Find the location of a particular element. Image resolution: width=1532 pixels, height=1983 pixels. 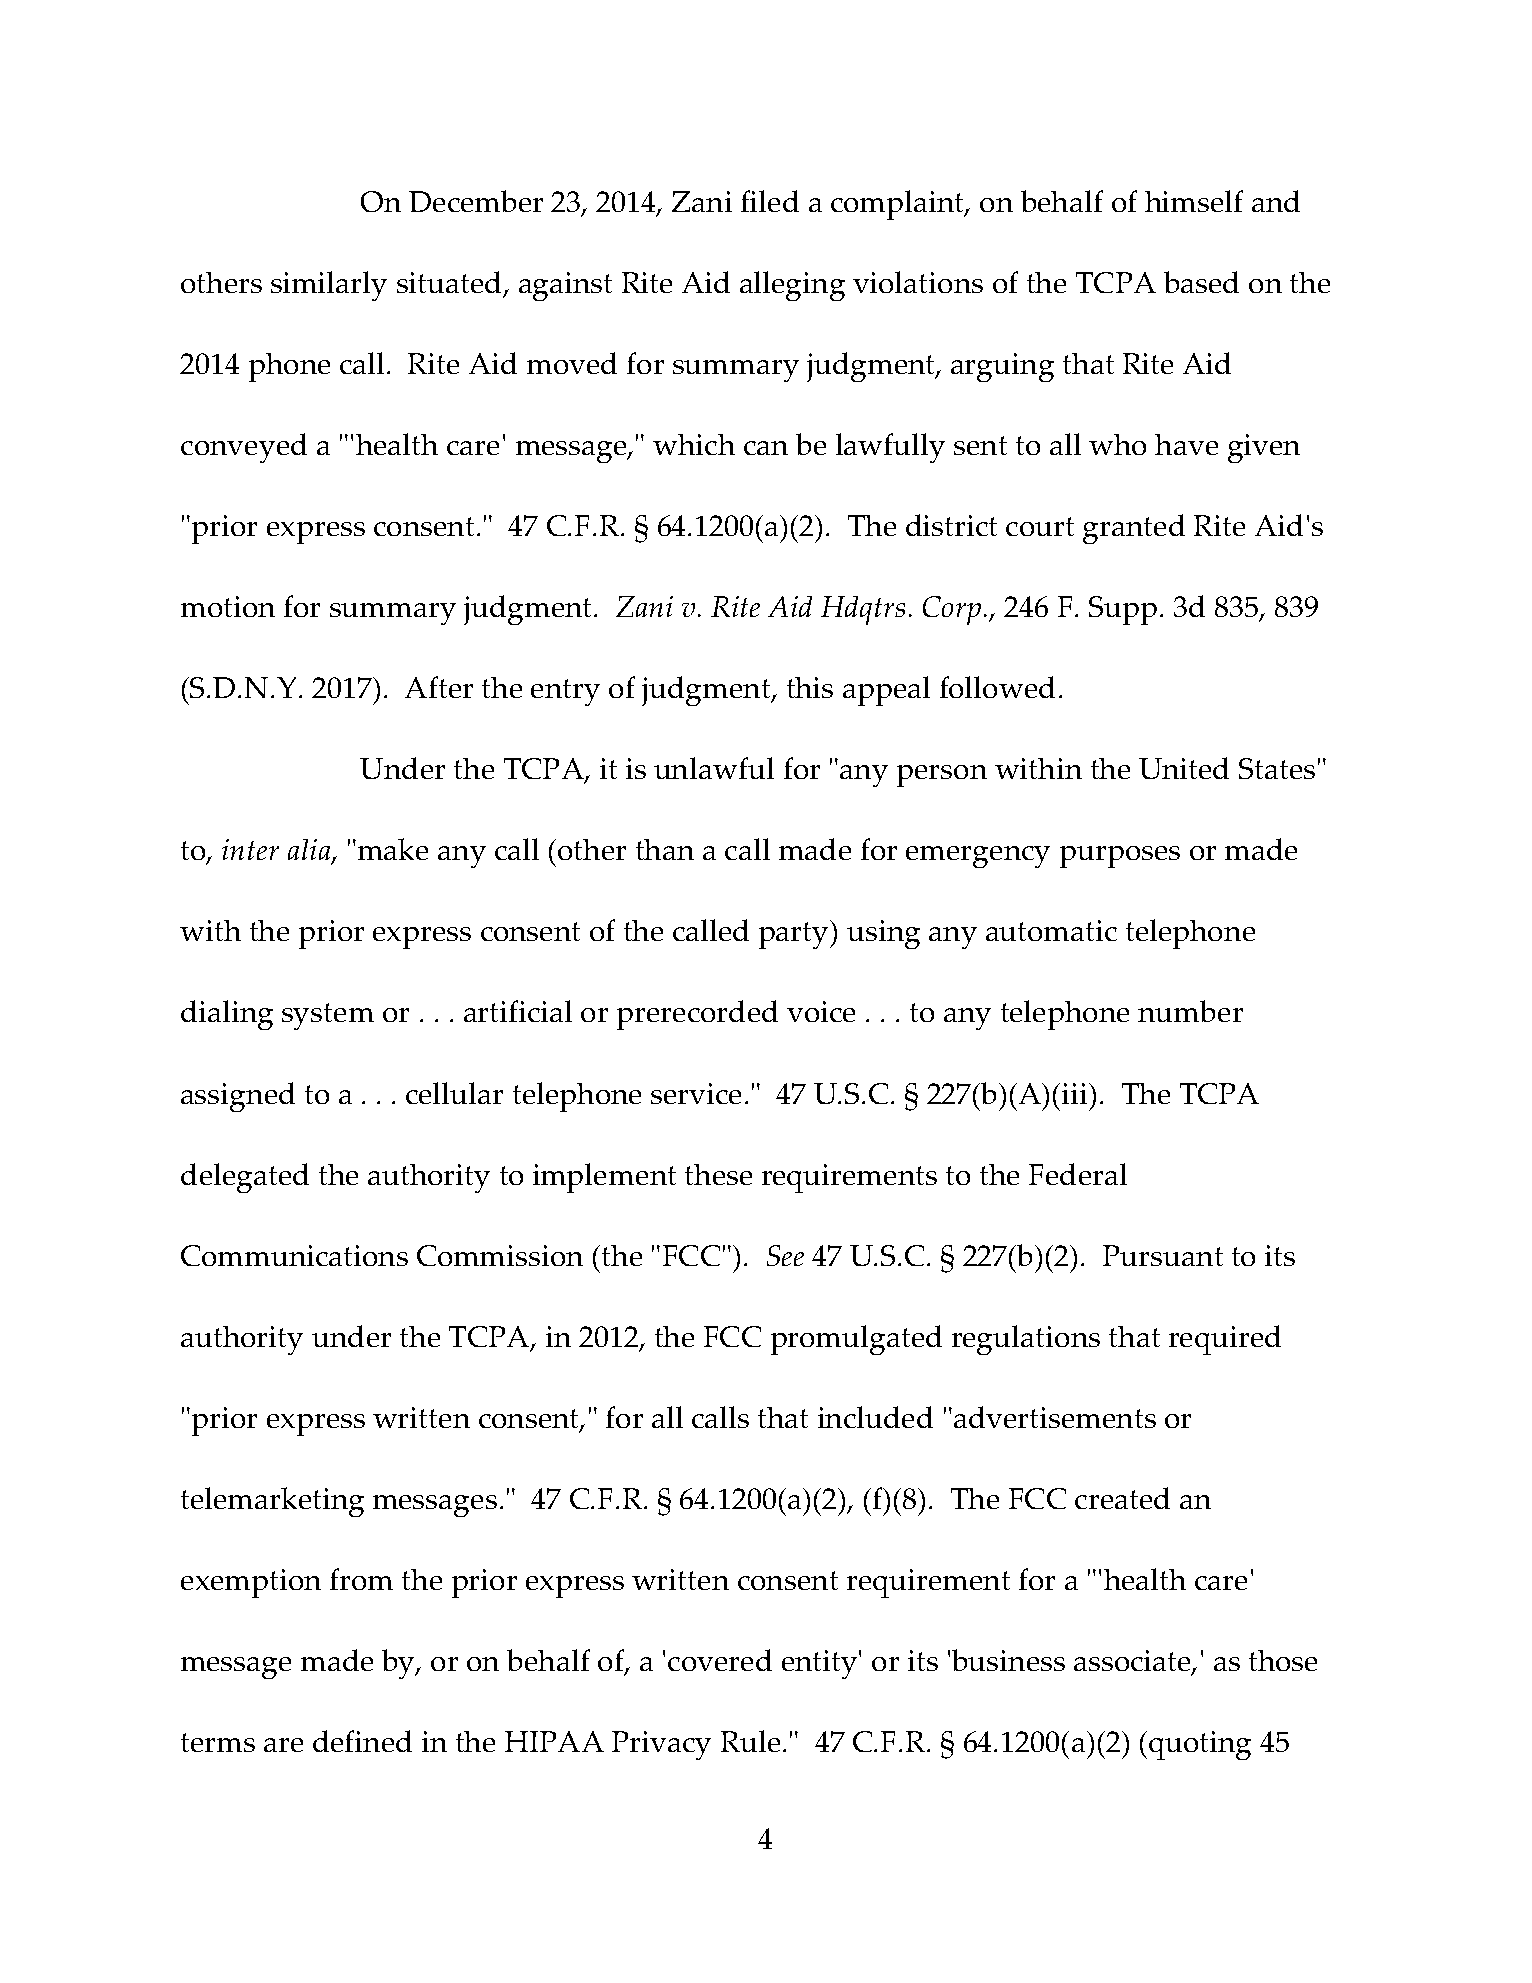

similarly is located at coordinates (329, 286).
